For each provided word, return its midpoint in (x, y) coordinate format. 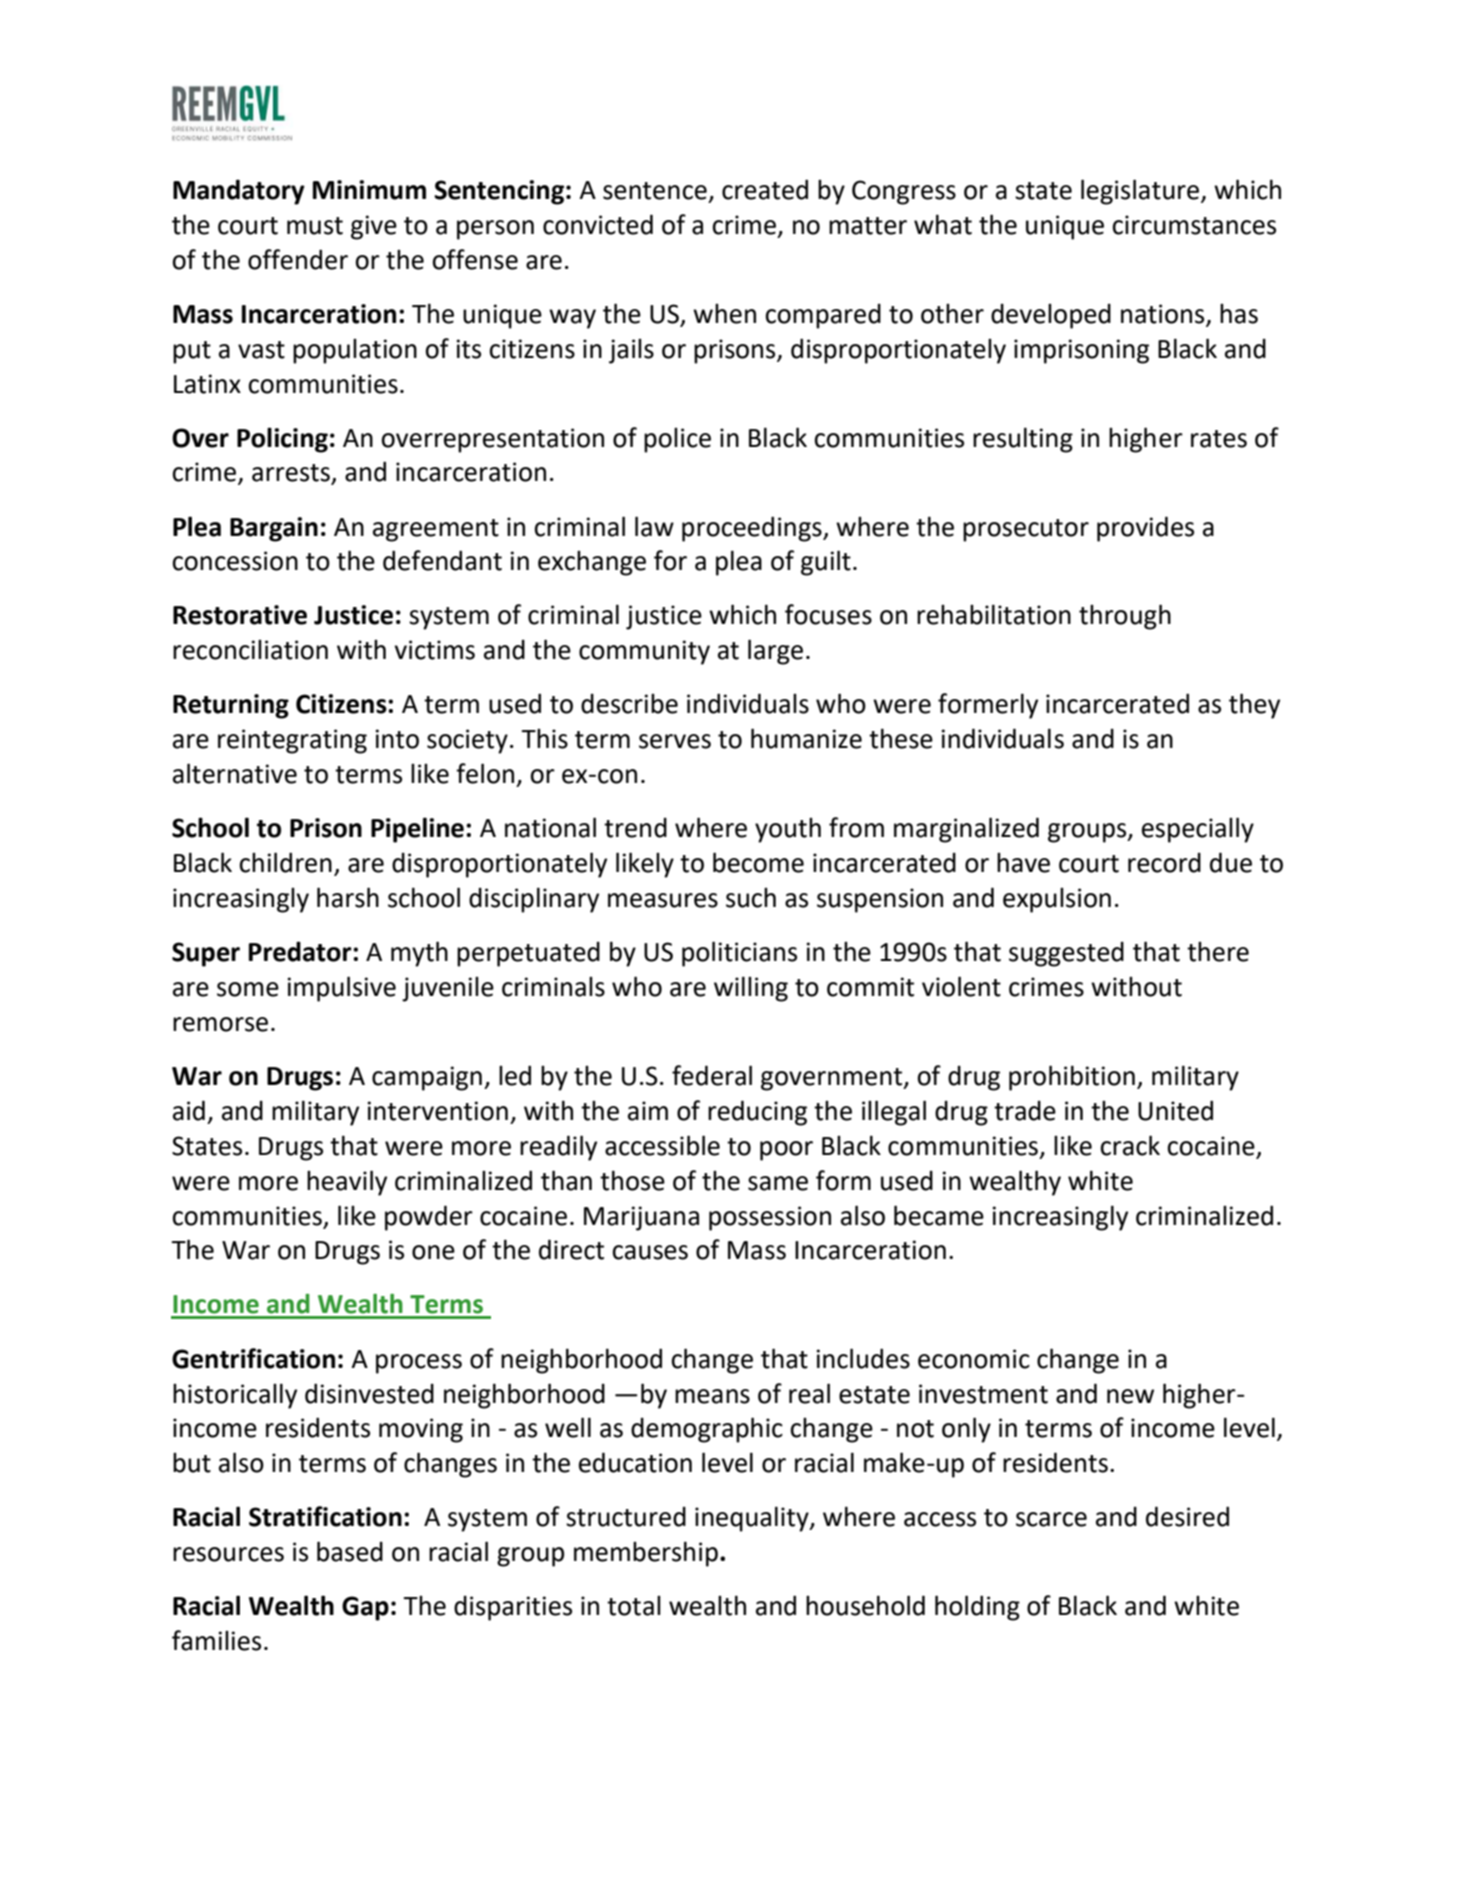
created (765, 189)
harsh (348, 897)
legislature (1141, 192)
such (751, 898)
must (315, 226)
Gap (365, 1608)
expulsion (1057, 900)
